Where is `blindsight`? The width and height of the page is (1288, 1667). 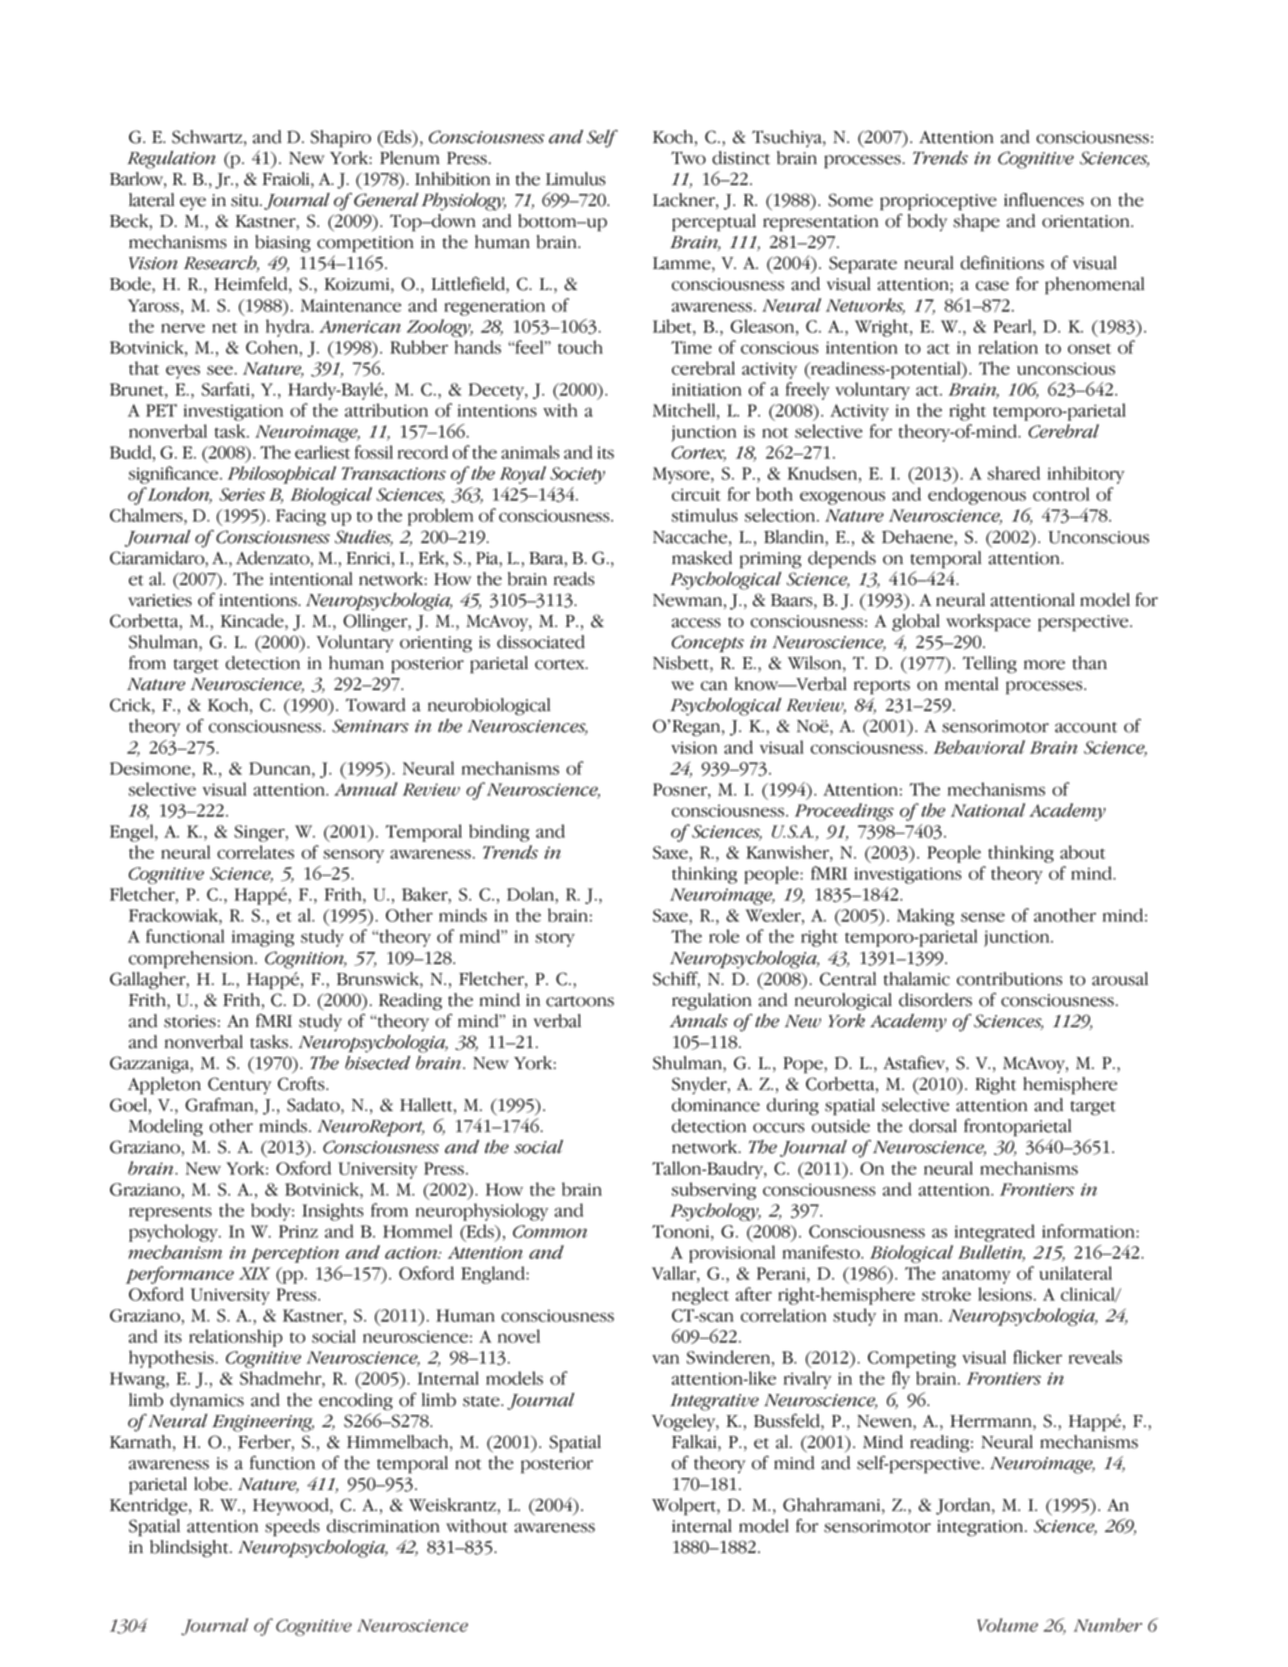
blindsight is located at coordinates (190, 1549).
